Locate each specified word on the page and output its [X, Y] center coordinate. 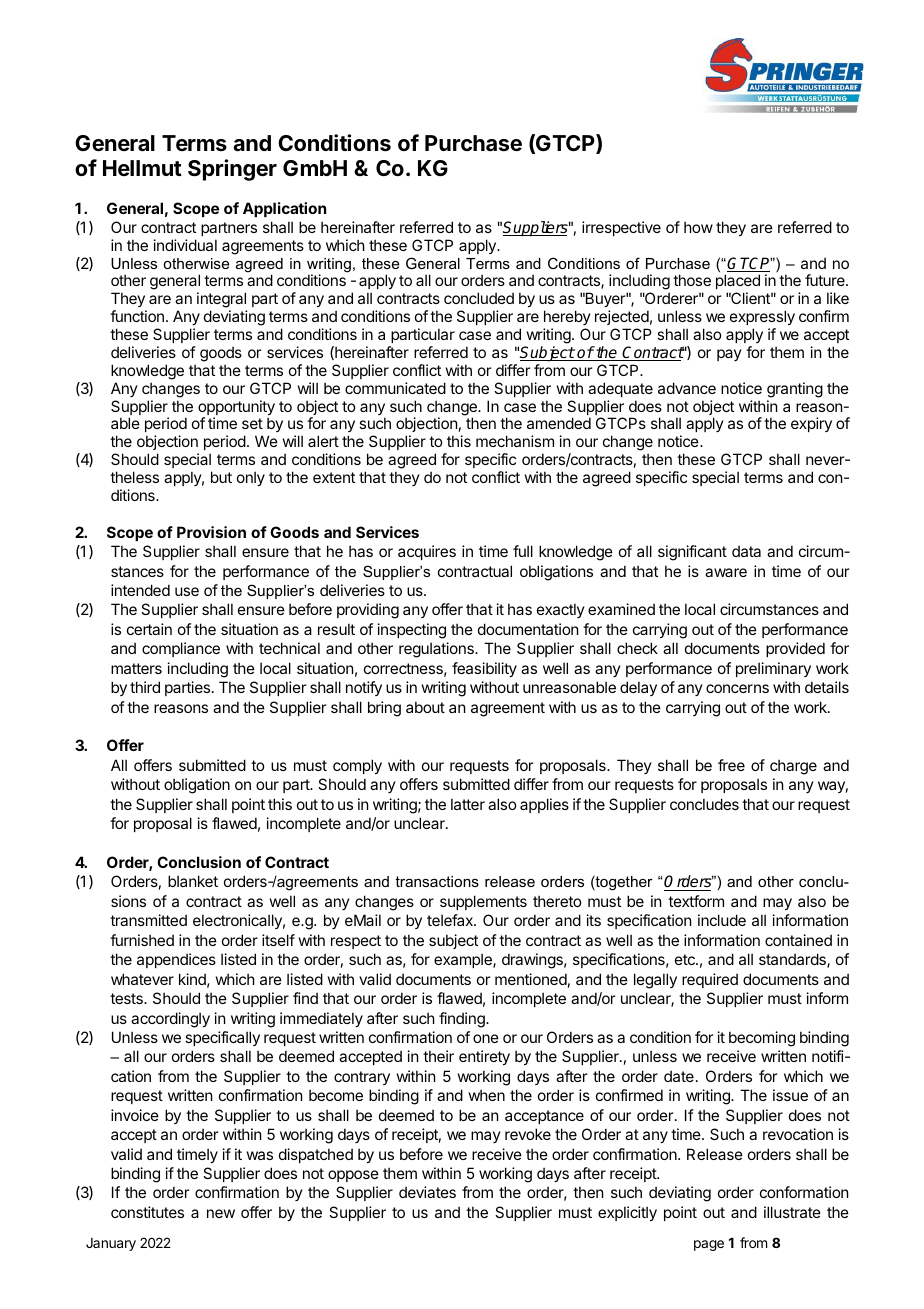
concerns [737, 688]
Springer [232, 170]
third [145, 687]
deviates [427, 1192]
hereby [567, 317]
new [221, 1213]
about [425, 707]
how [698, 227]
